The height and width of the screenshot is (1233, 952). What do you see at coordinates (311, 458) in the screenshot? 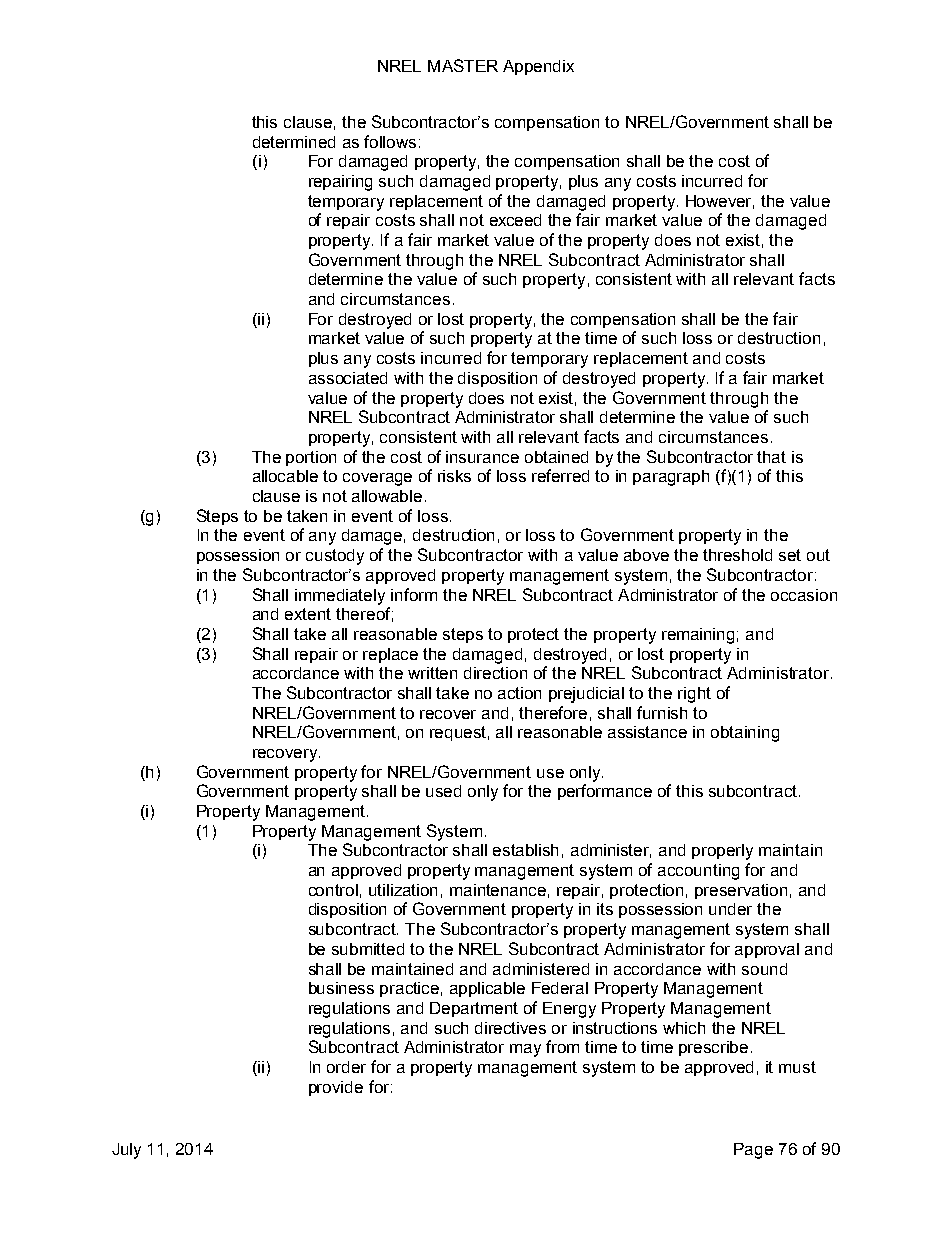
I see `portion` at bounding box center [311, 458].
